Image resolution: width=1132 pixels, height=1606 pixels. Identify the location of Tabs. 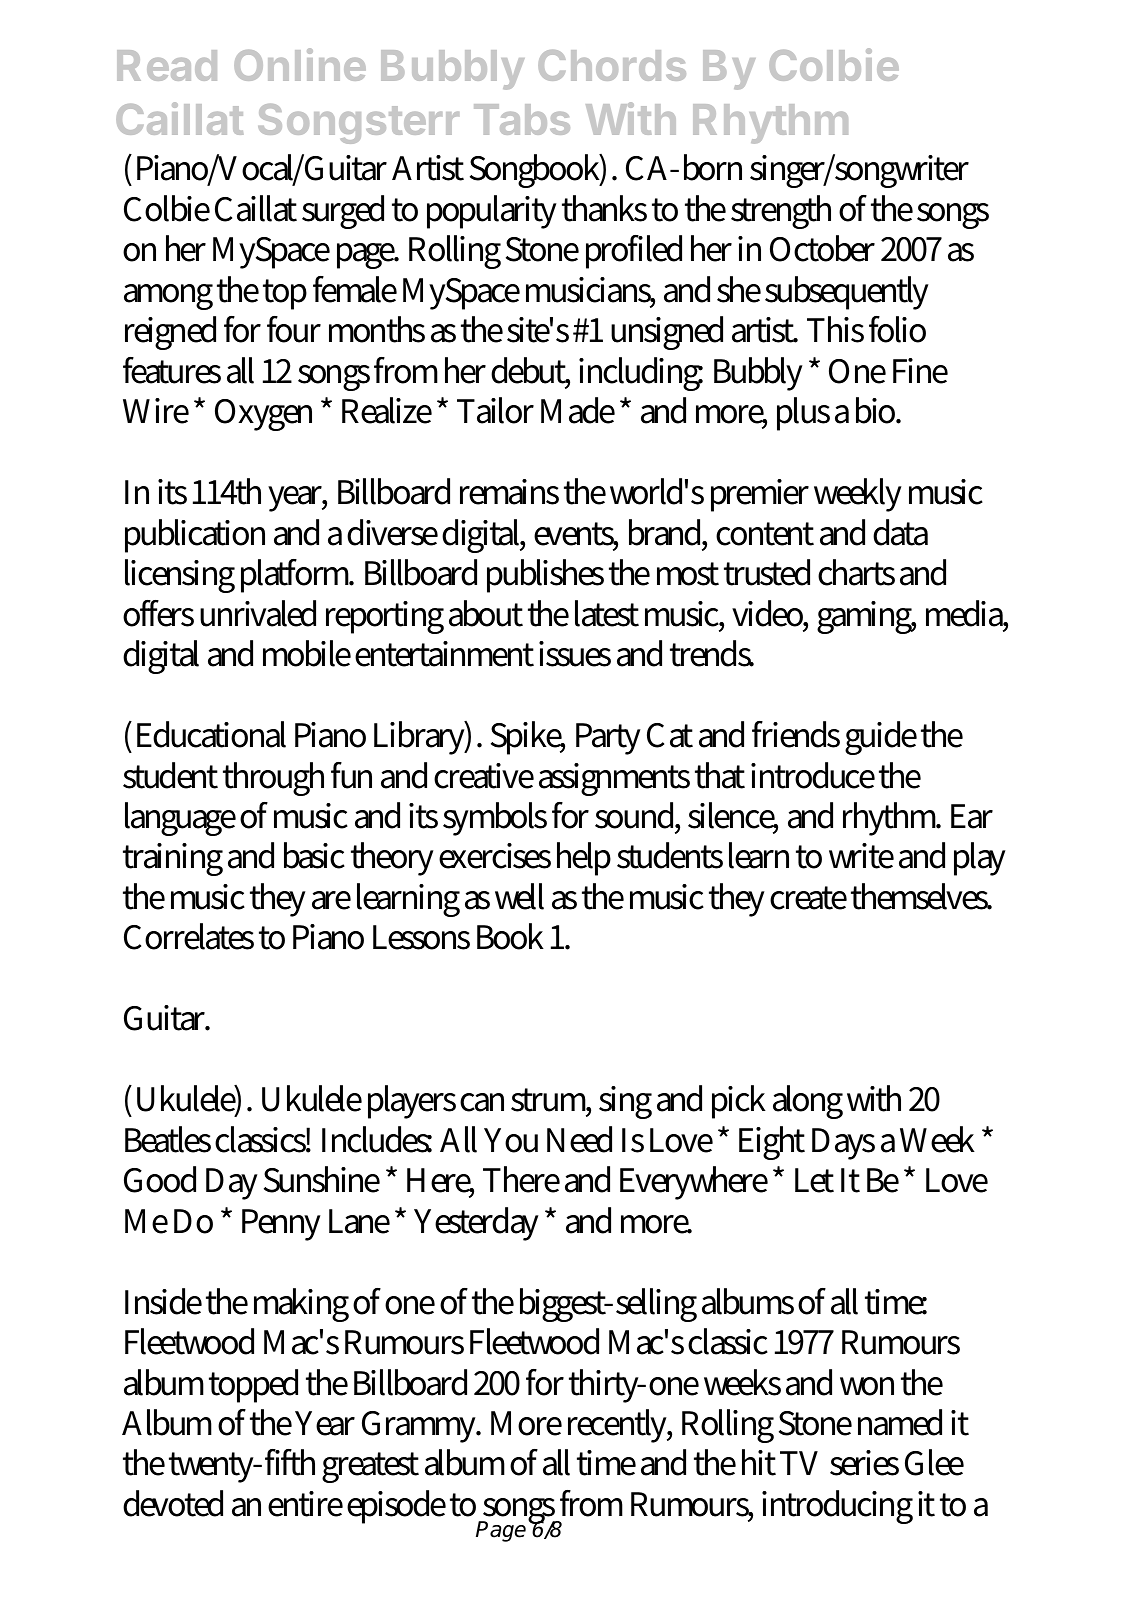
(522, 119).
